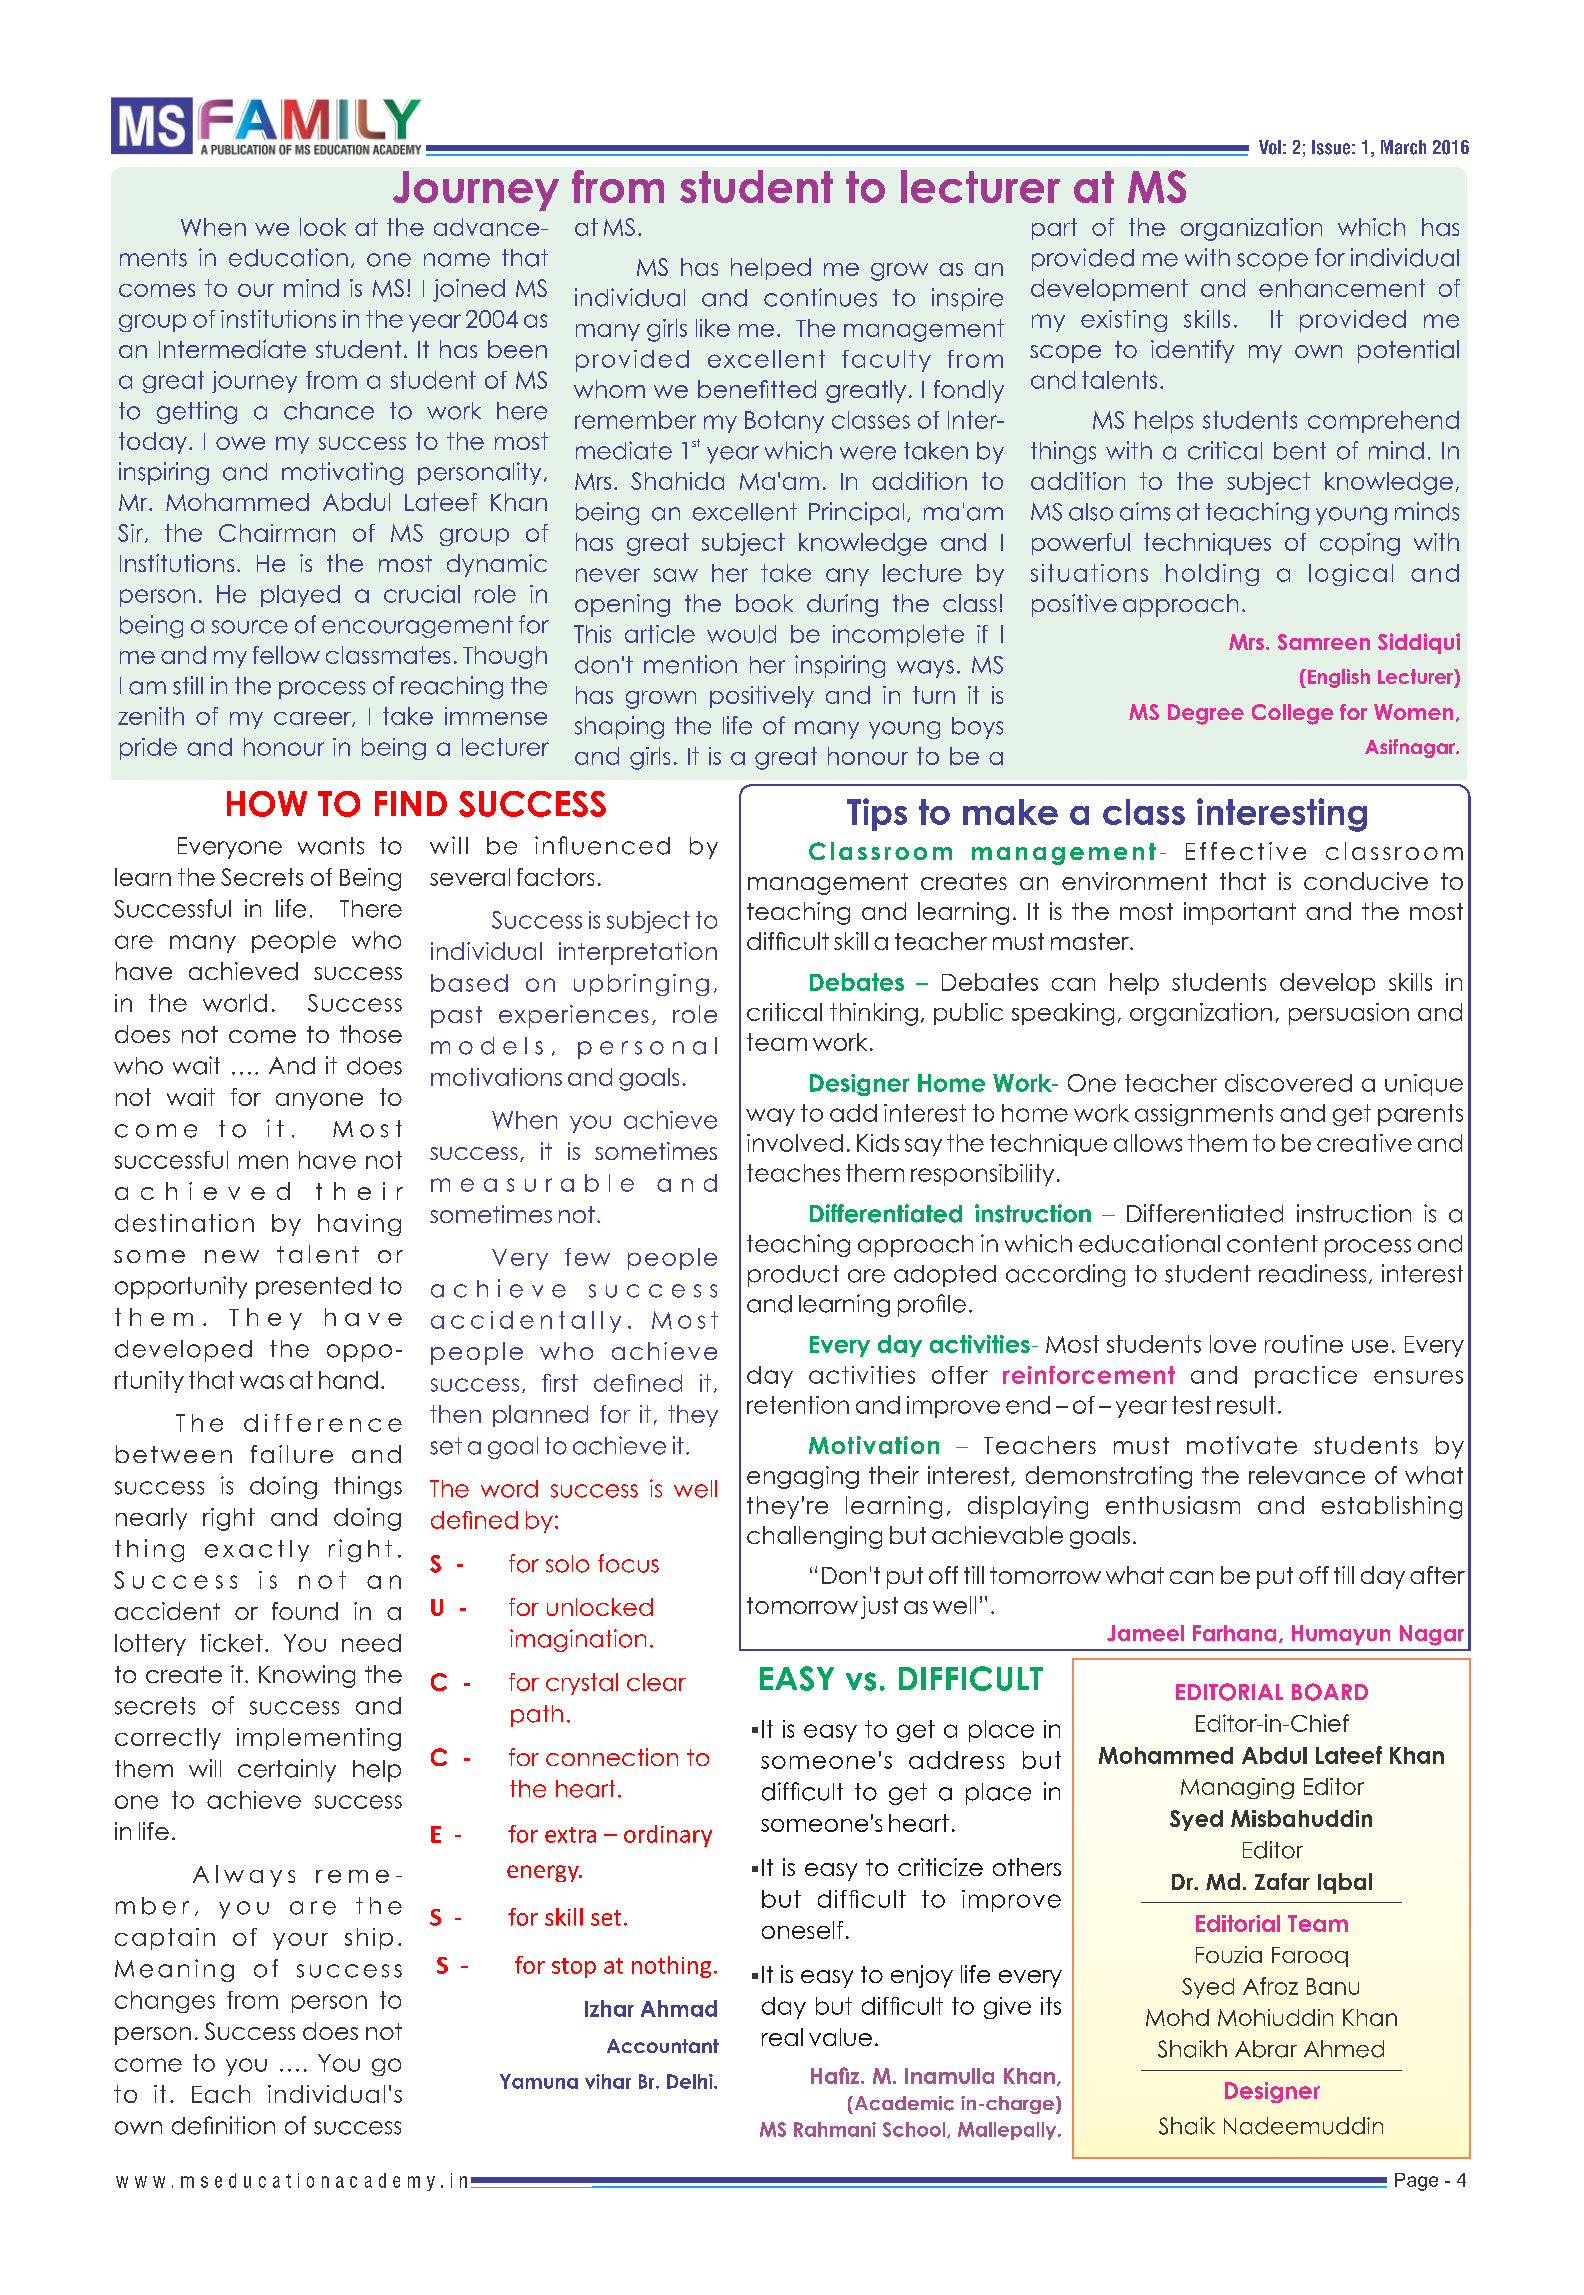  Describe the element at coordinates (1342, 288) in the screenshot. I see `enhancement` at that location.
